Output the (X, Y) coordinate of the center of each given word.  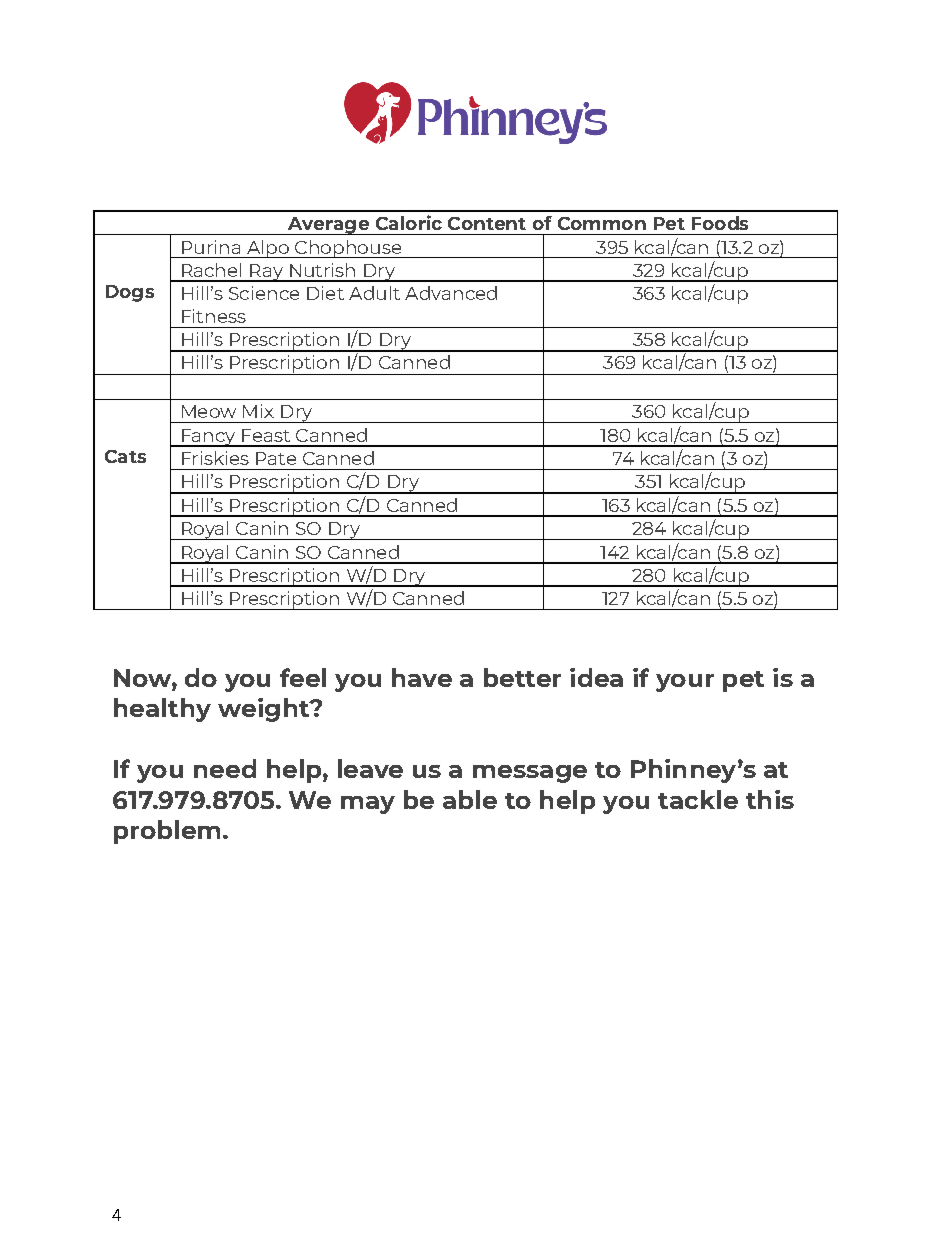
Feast (266, 435)
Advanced (451, 293)
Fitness (214, 316)
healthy (162, 710)
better (522, 677)
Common (602, 223)
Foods (720, 223)
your (685, 683)
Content (487, 223)
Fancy (208, 438)
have (422, 677)
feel (303, 677)
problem (167, 832)
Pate (276, 458)
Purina (211, 247)
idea (596, 677)
